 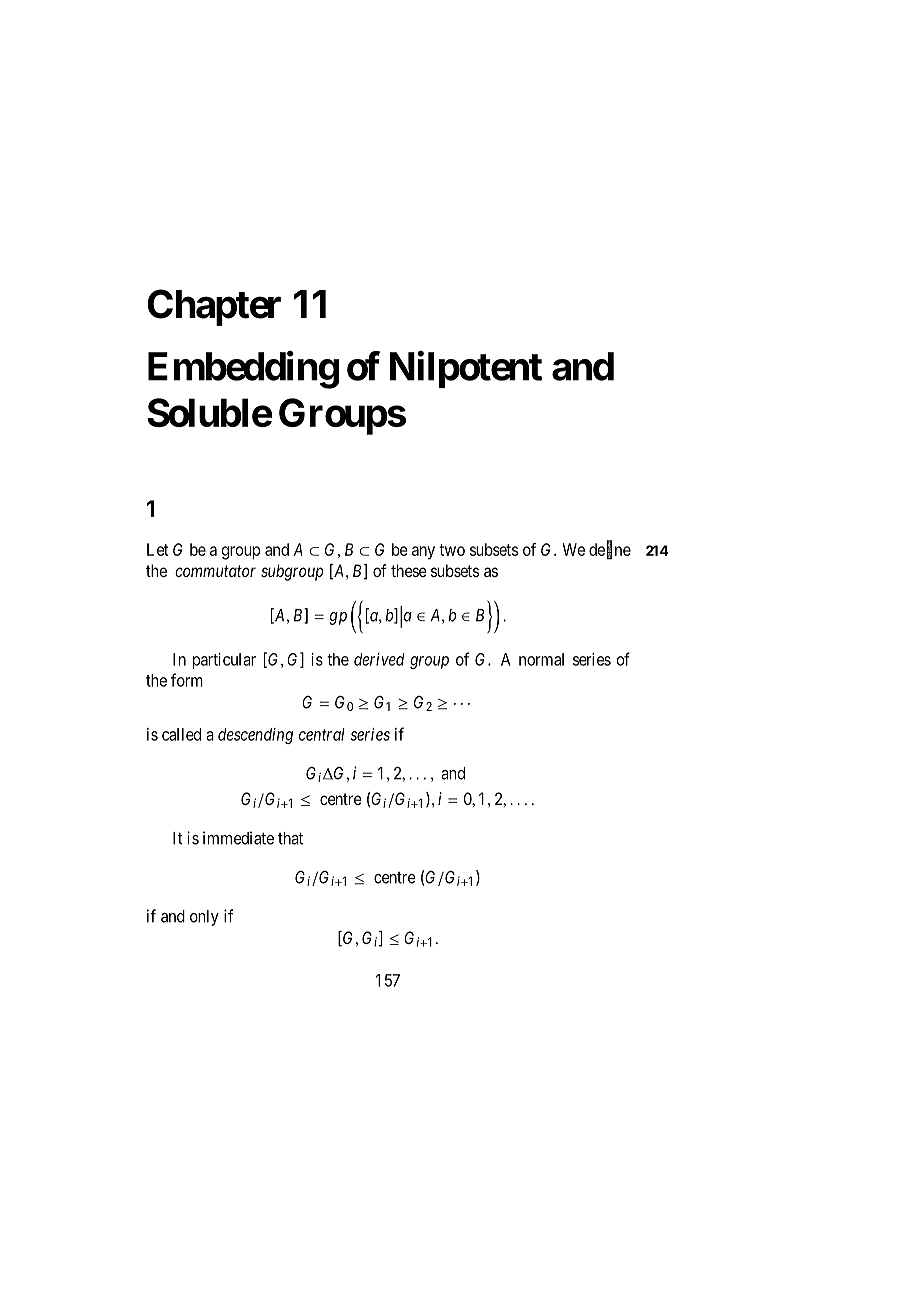 I want to click on define, so click(x=610, y=550).
